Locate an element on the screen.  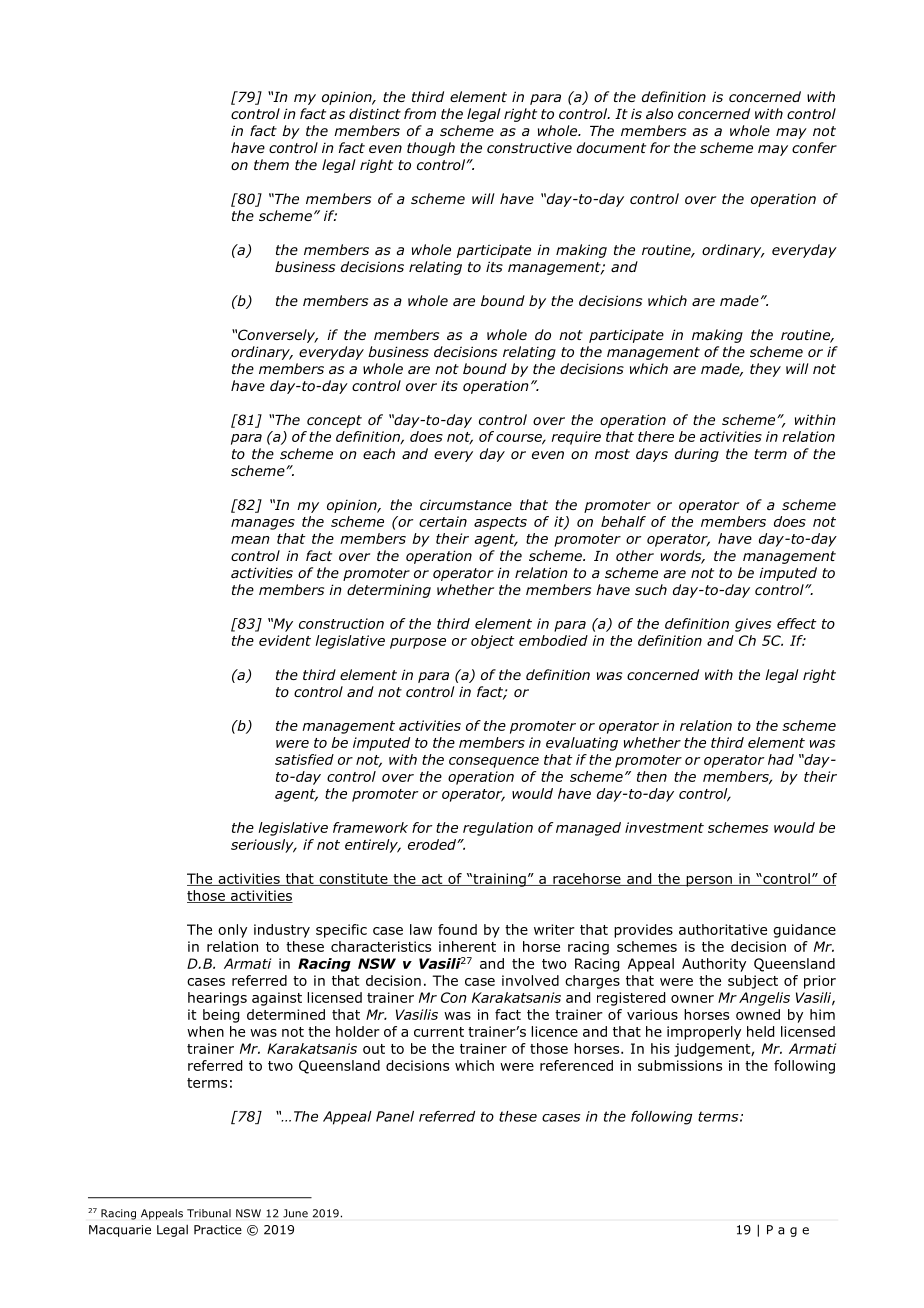
confer is located at coordinates (814, 147).
